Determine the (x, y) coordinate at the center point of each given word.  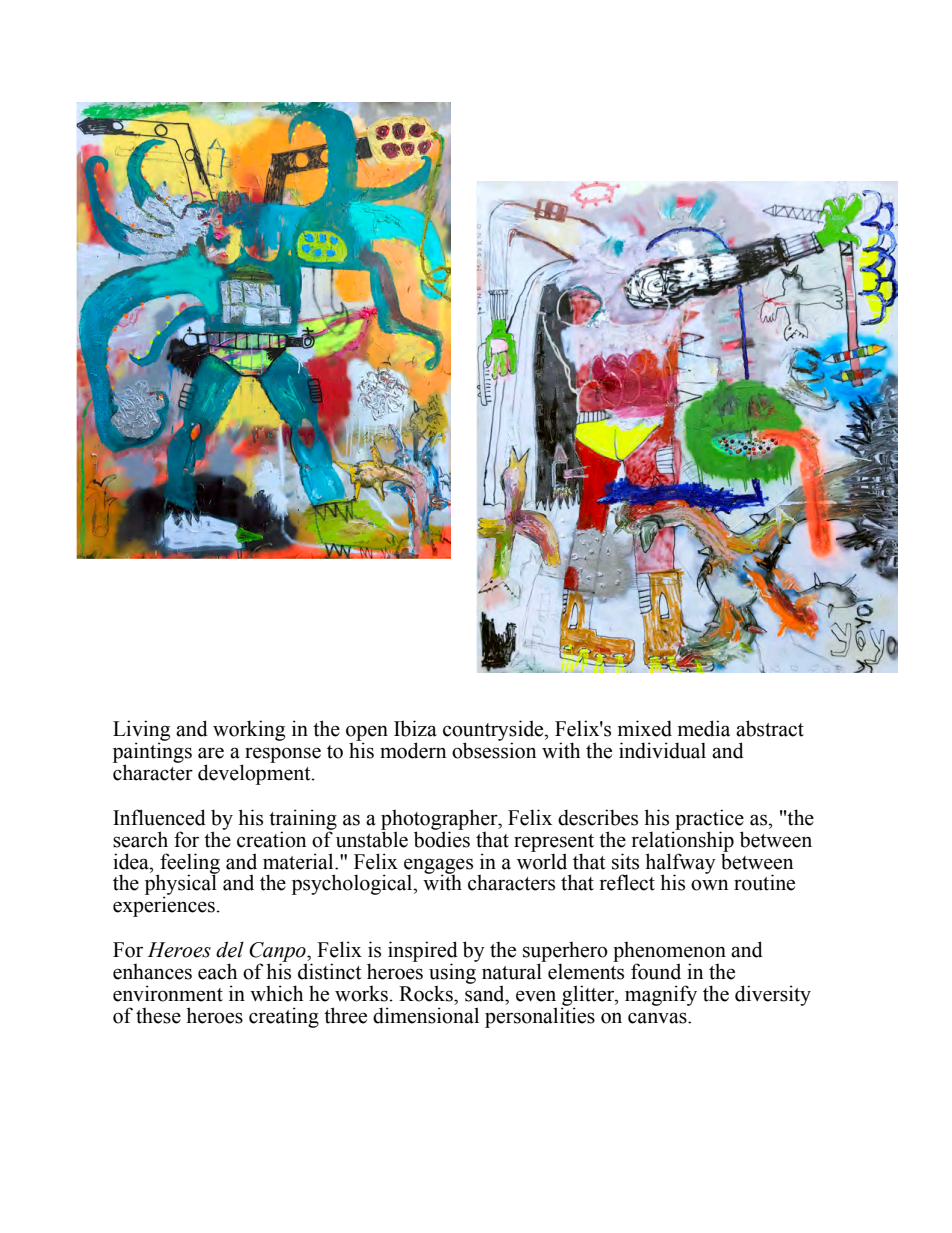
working (249, 730)
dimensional (426, 1015)
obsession (494, 749)
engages (438, 867)
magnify (661, 995)
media (704, 728)
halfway (680, 864)
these (158, 1015)
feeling (189, 864)
